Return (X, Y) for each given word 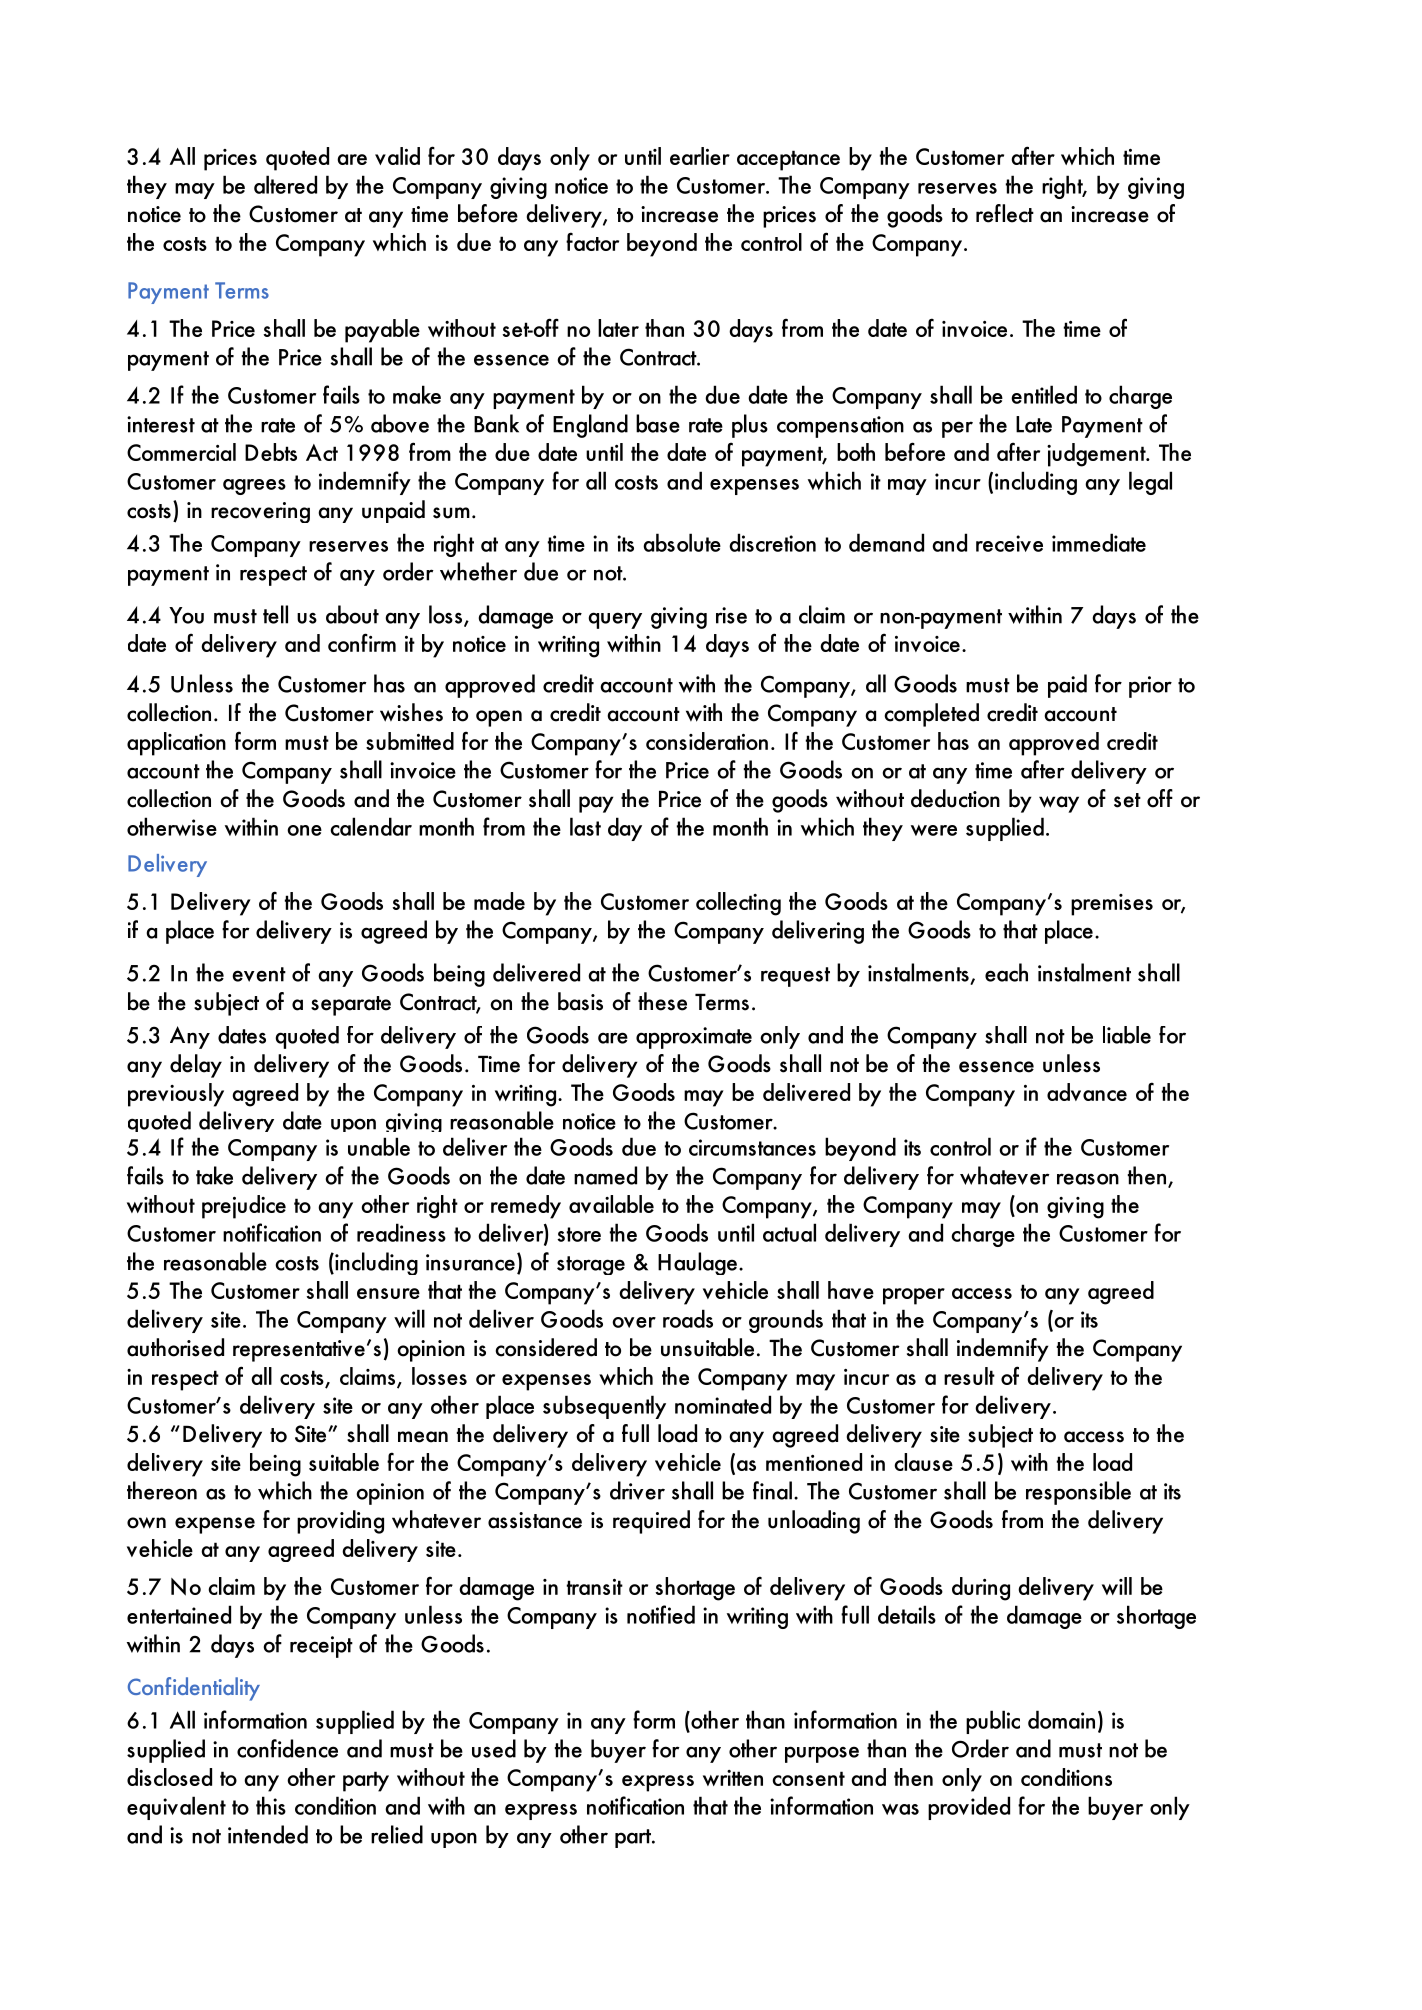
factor (592, 241)
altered (285, 184)
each (1006, 972)
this (271, 1805)
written (733, 1778)
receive (1009, 543)
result (969, 1376)
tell (275, 614)
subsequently (604, 1407)
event (259, 974)
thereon (162, 1490)
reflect (1005, 213)
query (615, 620)
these (662, 1001)
